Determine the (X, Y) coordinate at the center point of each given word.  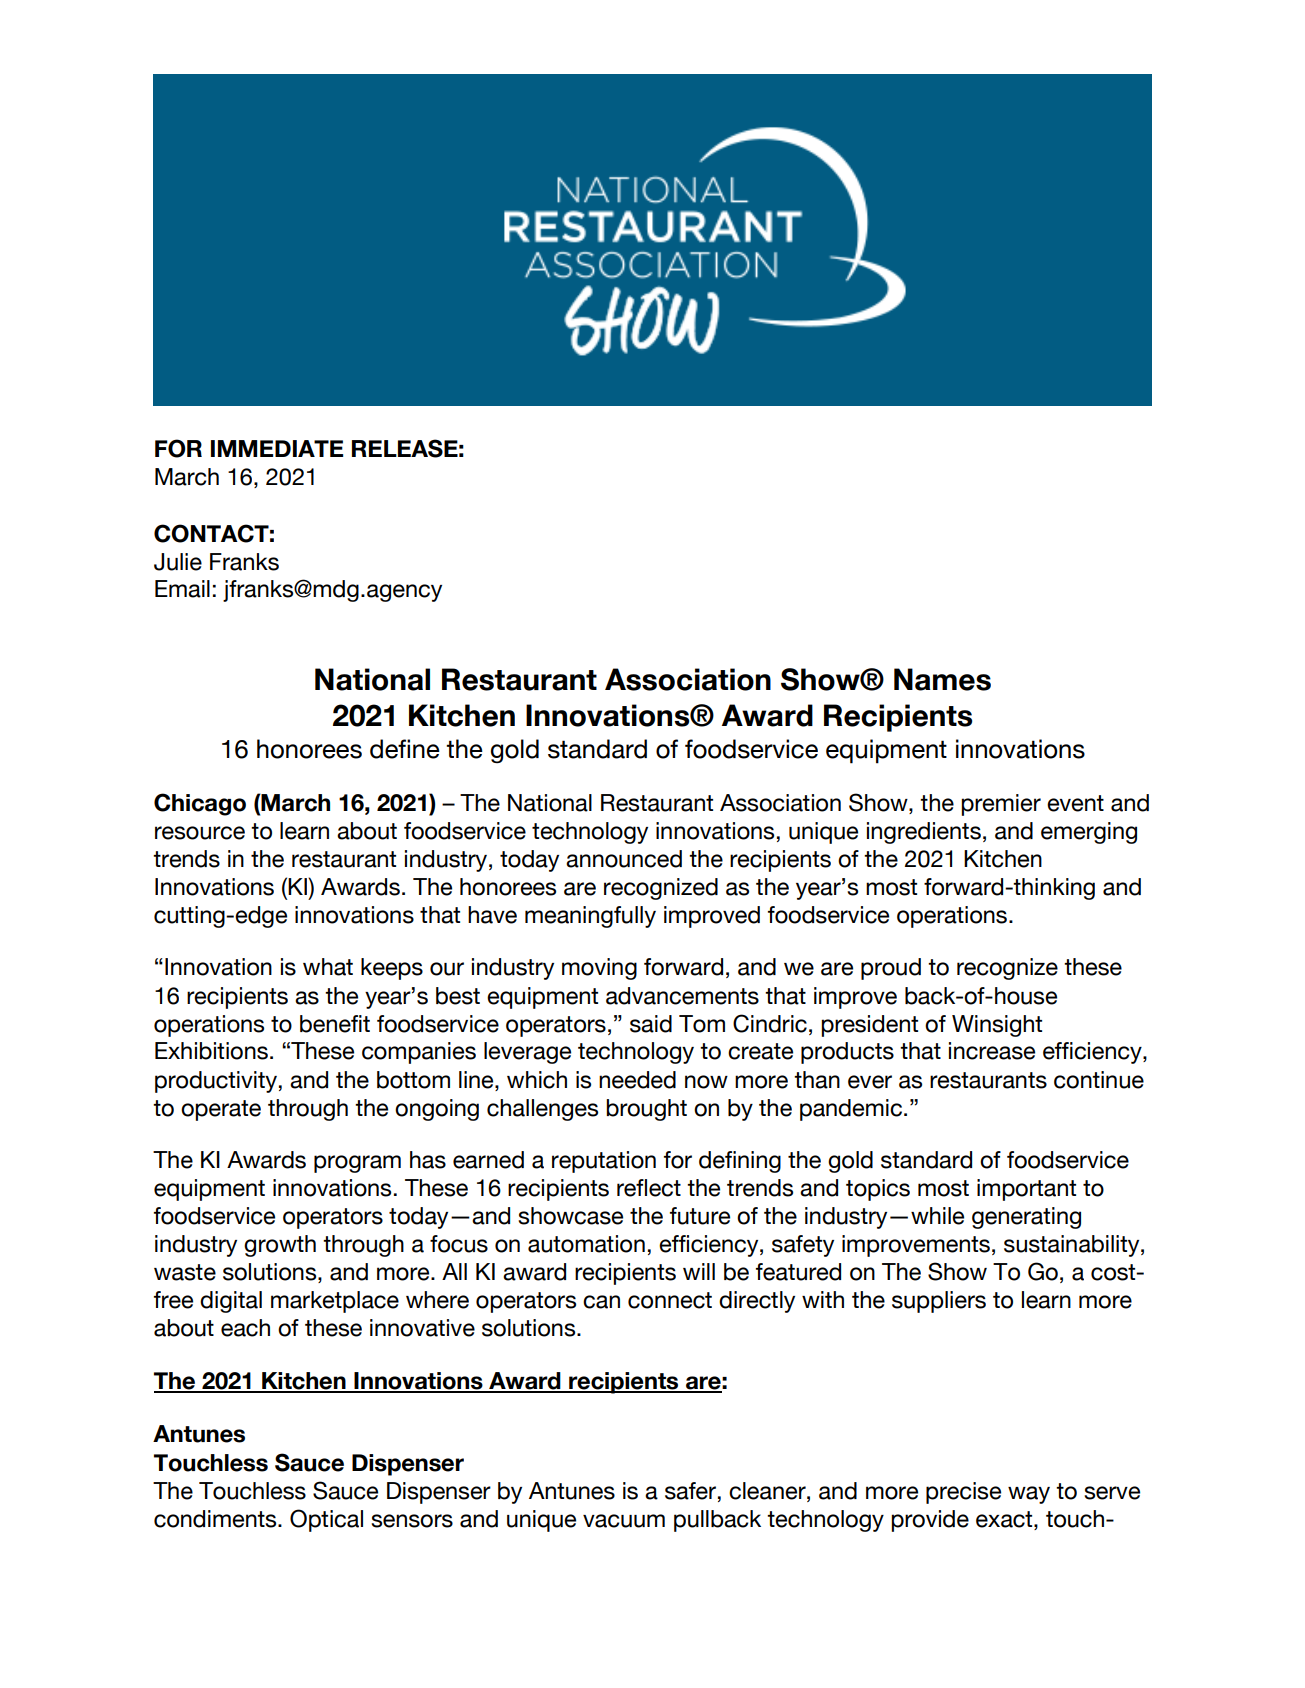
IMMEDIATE (277, 448)
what (328, 967)
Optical (326, 1520)
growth (280, 1246)
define (405, 749)
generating (1026, 1218)
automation (586, 1244)
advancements (682, 996)
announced (624, 859)
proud (891, 969)
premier (1001, 805)
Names (942, 679)
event (1075, 803)
